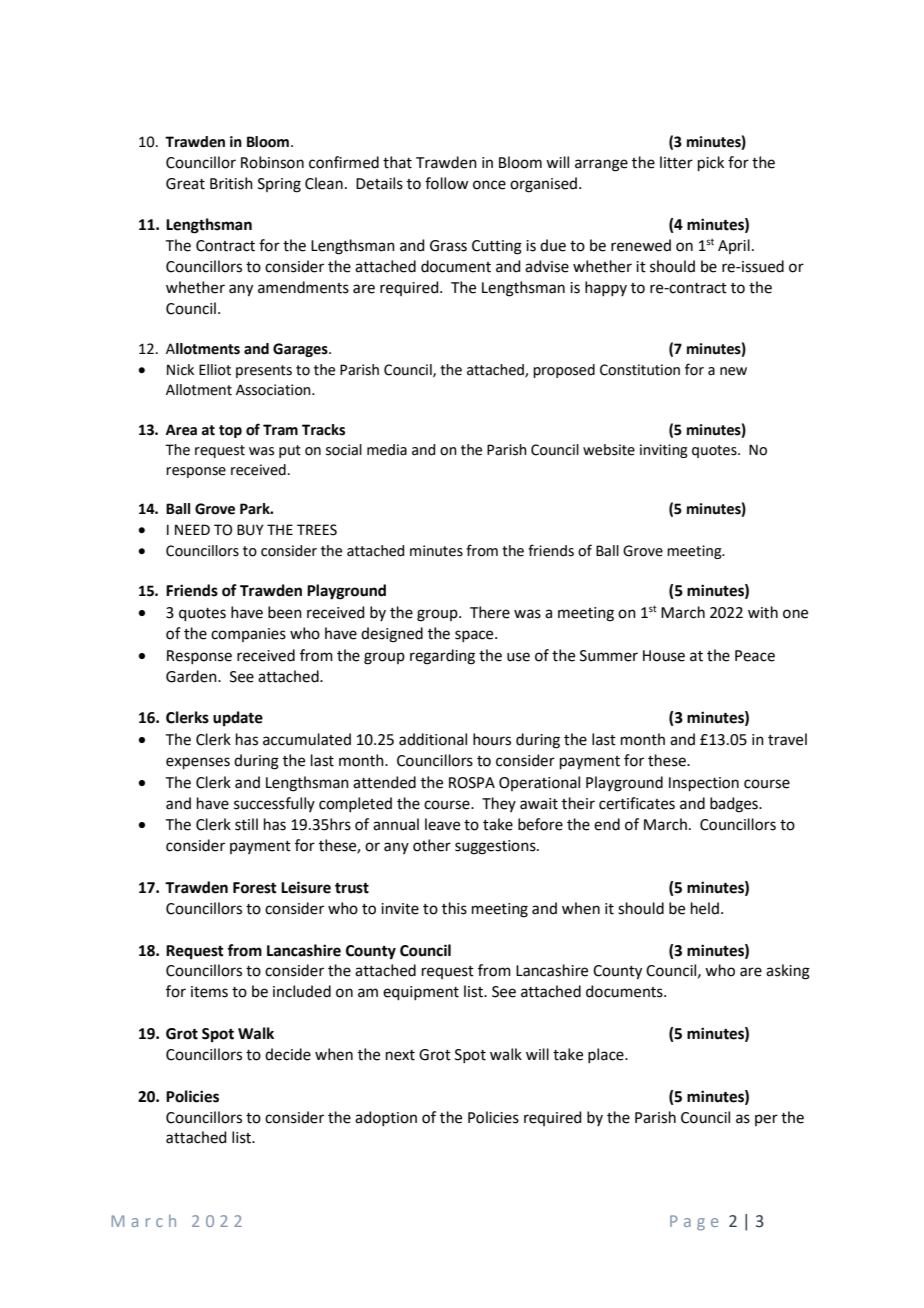 This screenshot has width=924, height=1308. What do you see at coordinates (607, 1055) in the screenshot?
I see `place` at bounding box center [607, 1055].
